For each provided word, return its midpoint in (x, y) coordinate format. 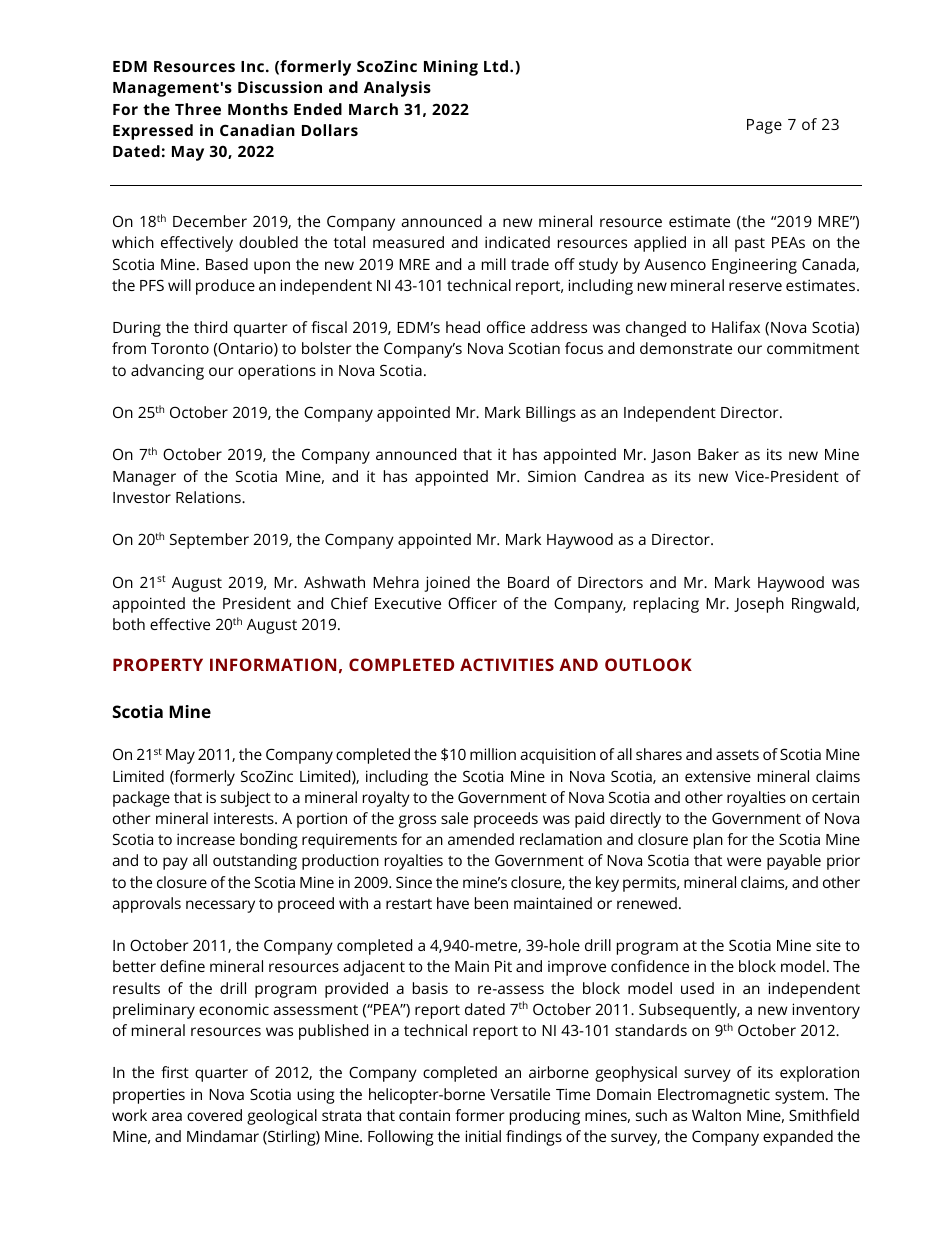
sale (454, 818)
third (210, 327)
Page (764, 126)
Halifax (736, 327)
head (463, 327)
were (744, 861)
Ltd (496, 66)
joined (447, 584)
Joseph (759, 605)
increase (206, 839)
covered (214, 1115)
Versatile (520, 1094)
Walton (716, 1115)
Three (198, 109)
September (209, 541)
